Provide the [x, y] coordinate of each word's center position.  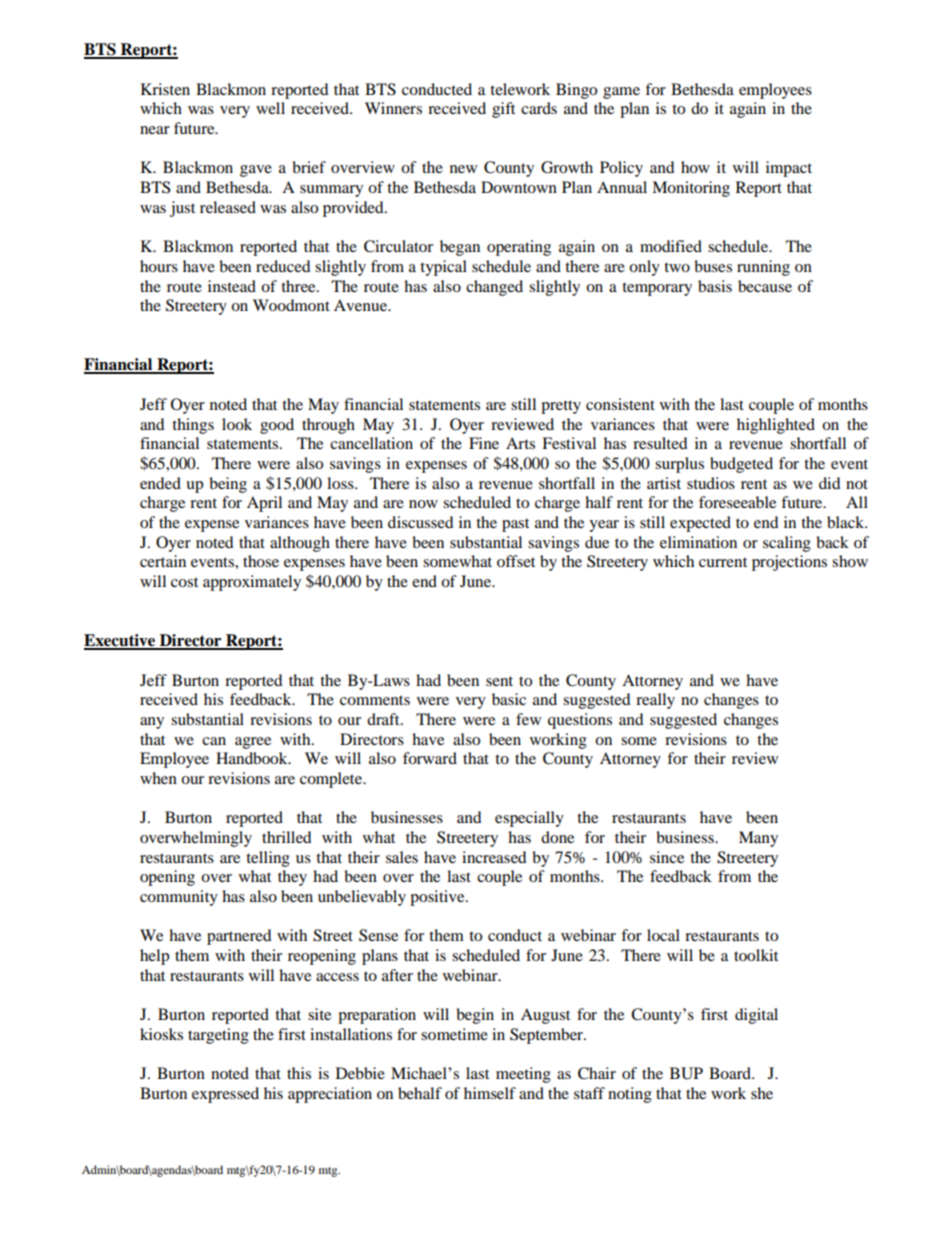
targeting [218, 1036]
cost [184, 582]
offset [516, 561]
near [155, 130]
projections [789, 563]
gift [503, 110]
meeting [523, 1075]
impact [789, 169]
